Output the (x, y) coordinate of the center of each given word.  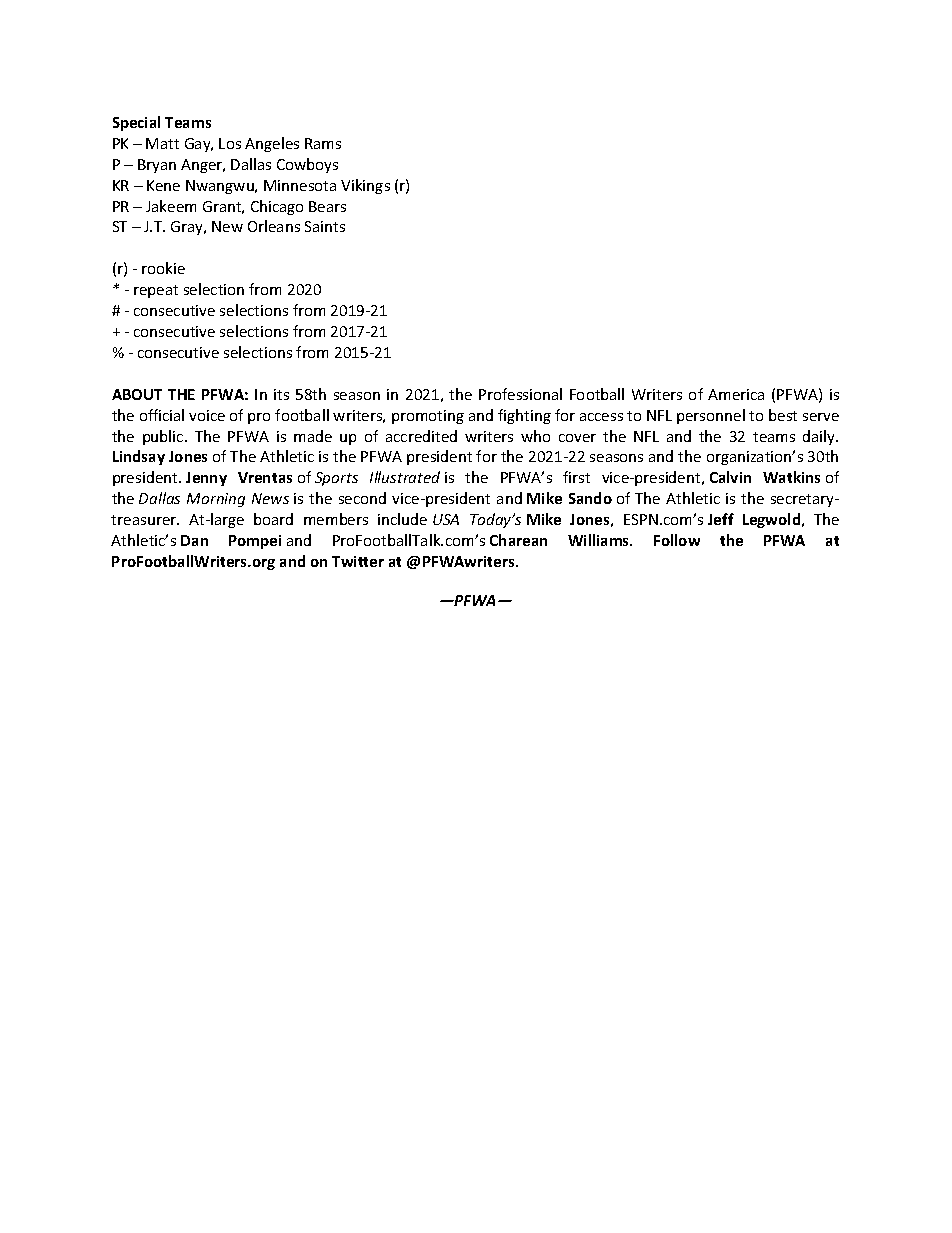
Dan (194, 540)
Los (230, 143)
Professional (520, 394)
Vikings (365, 186)
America (736, 394)
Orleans (274, 226)
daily (820, 437)
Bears (327, 206)
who (535, 436)
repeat (156, 291)
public (164, 437)
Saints (325, 226)
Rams (323, 143)
